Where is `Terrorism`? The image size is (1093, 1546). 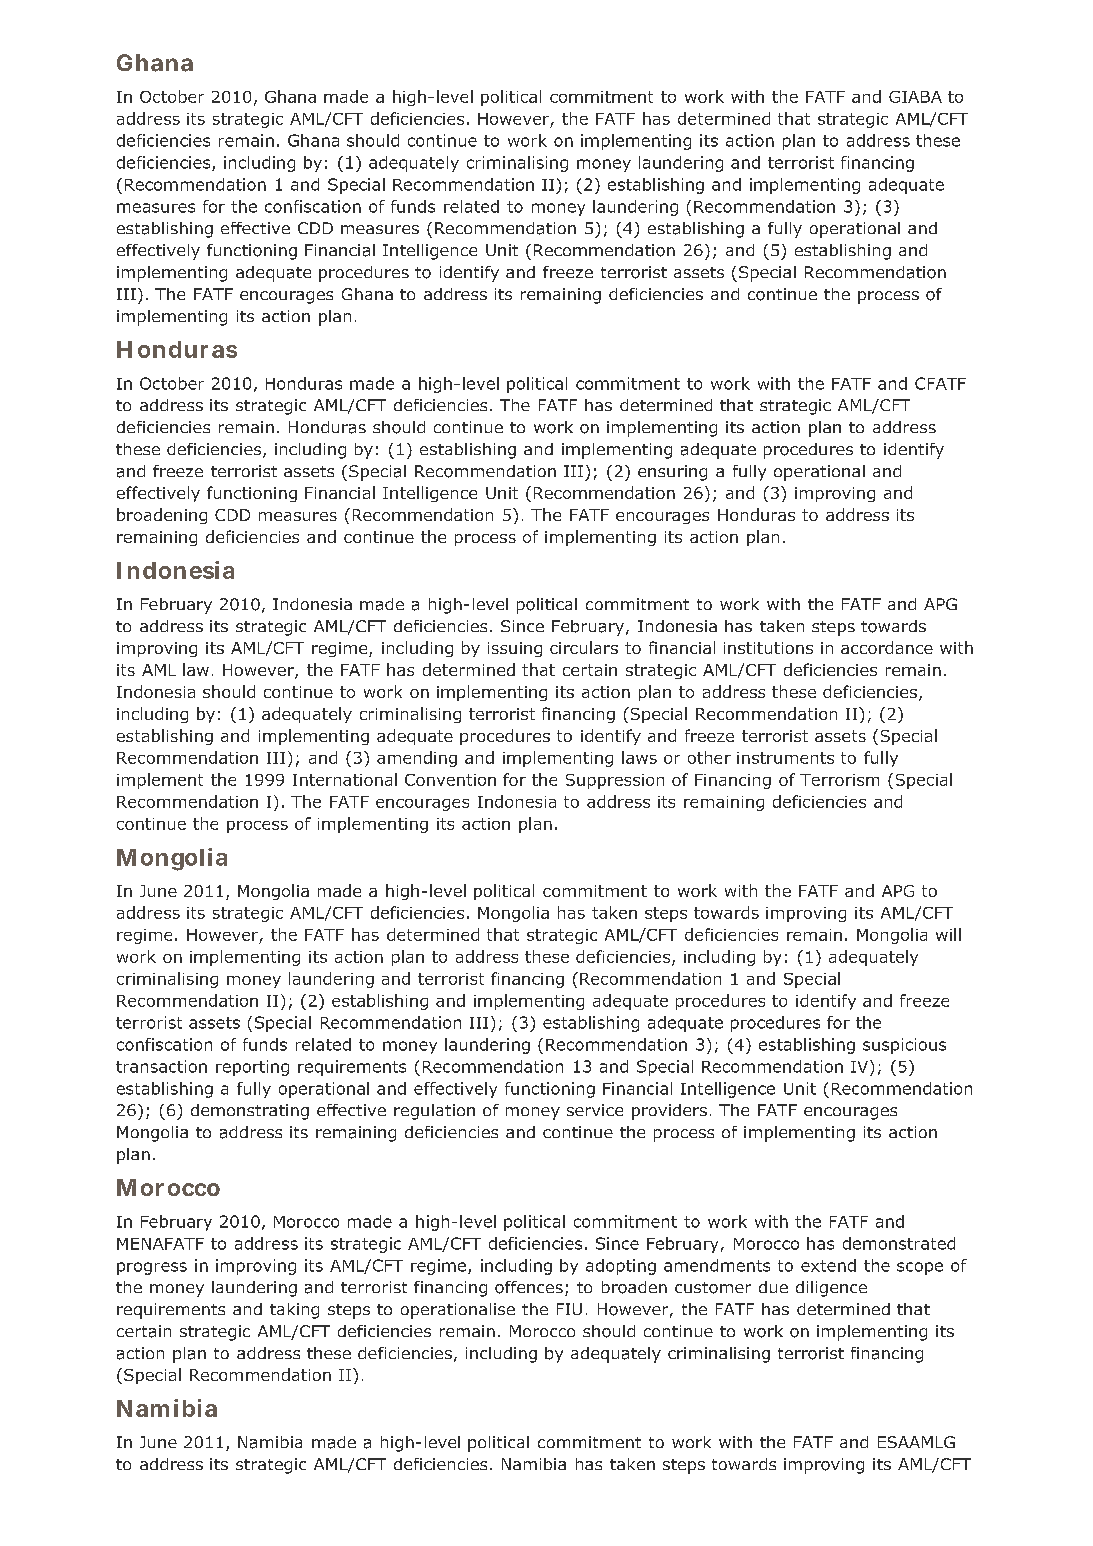 Terrorism is located at coordinates (839, 780).
